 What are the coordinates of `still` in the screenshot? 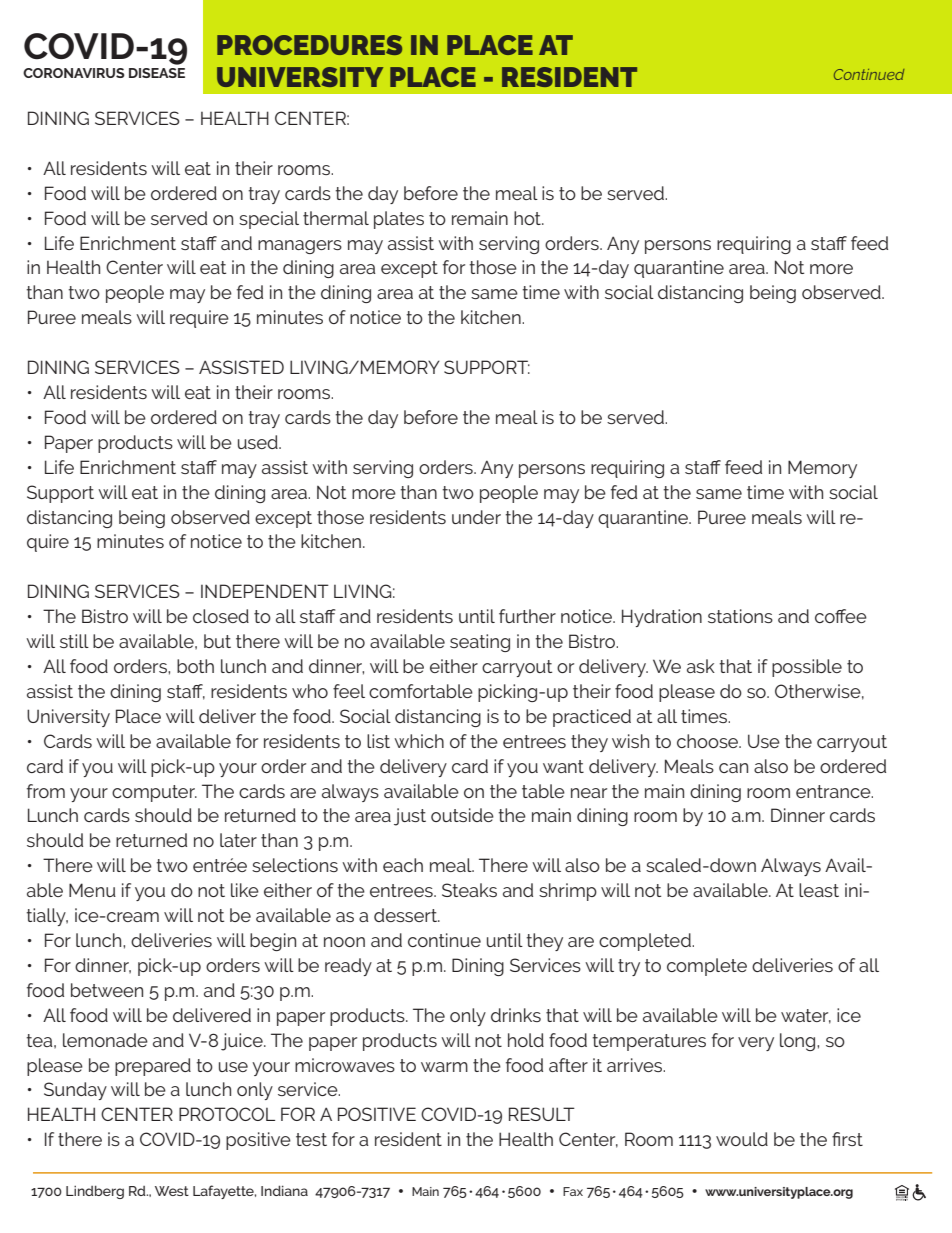 It's located at (74, 641).
